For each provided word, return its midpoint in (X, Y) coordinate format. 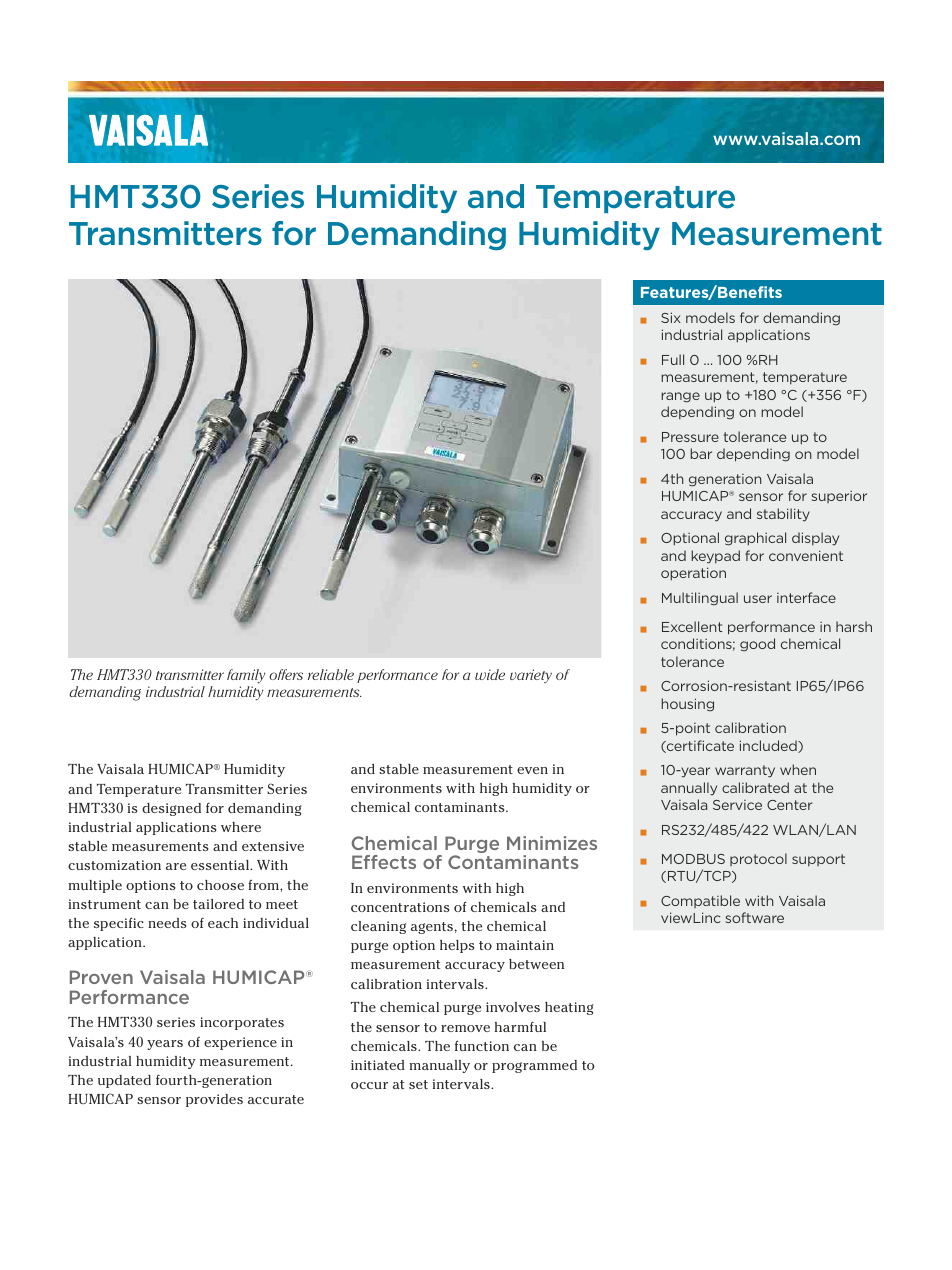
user (758, 599)
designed (171, 809)
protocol (758, 859)
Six (671, 317)
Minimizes (552, 843)
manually (439, 1066)
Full (673, 359)
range (680, 397)
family (246, 678)
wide (490, 674)
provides (214, 1100)
